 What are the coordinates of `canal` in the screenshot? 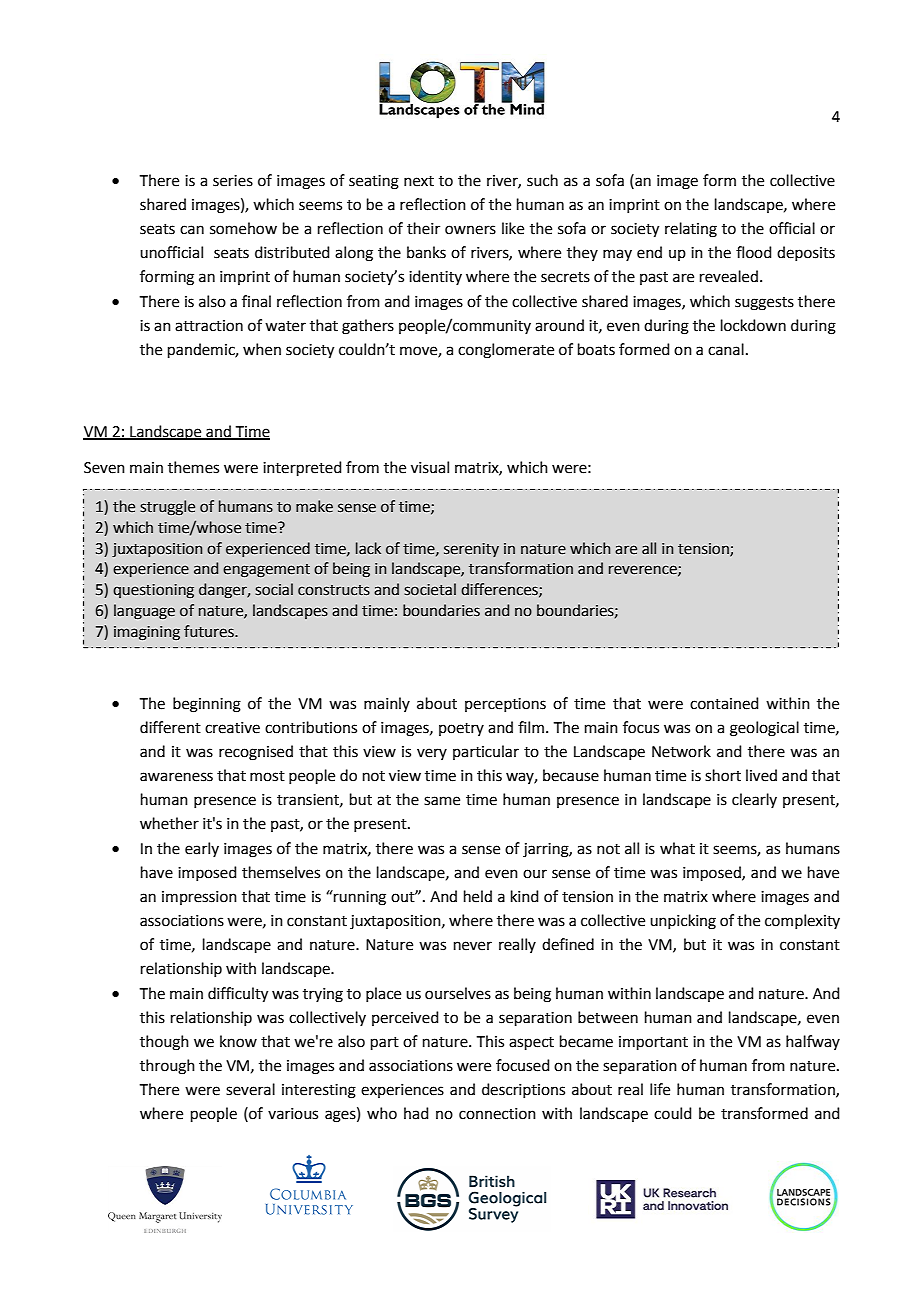 It's located at (726, 349).
